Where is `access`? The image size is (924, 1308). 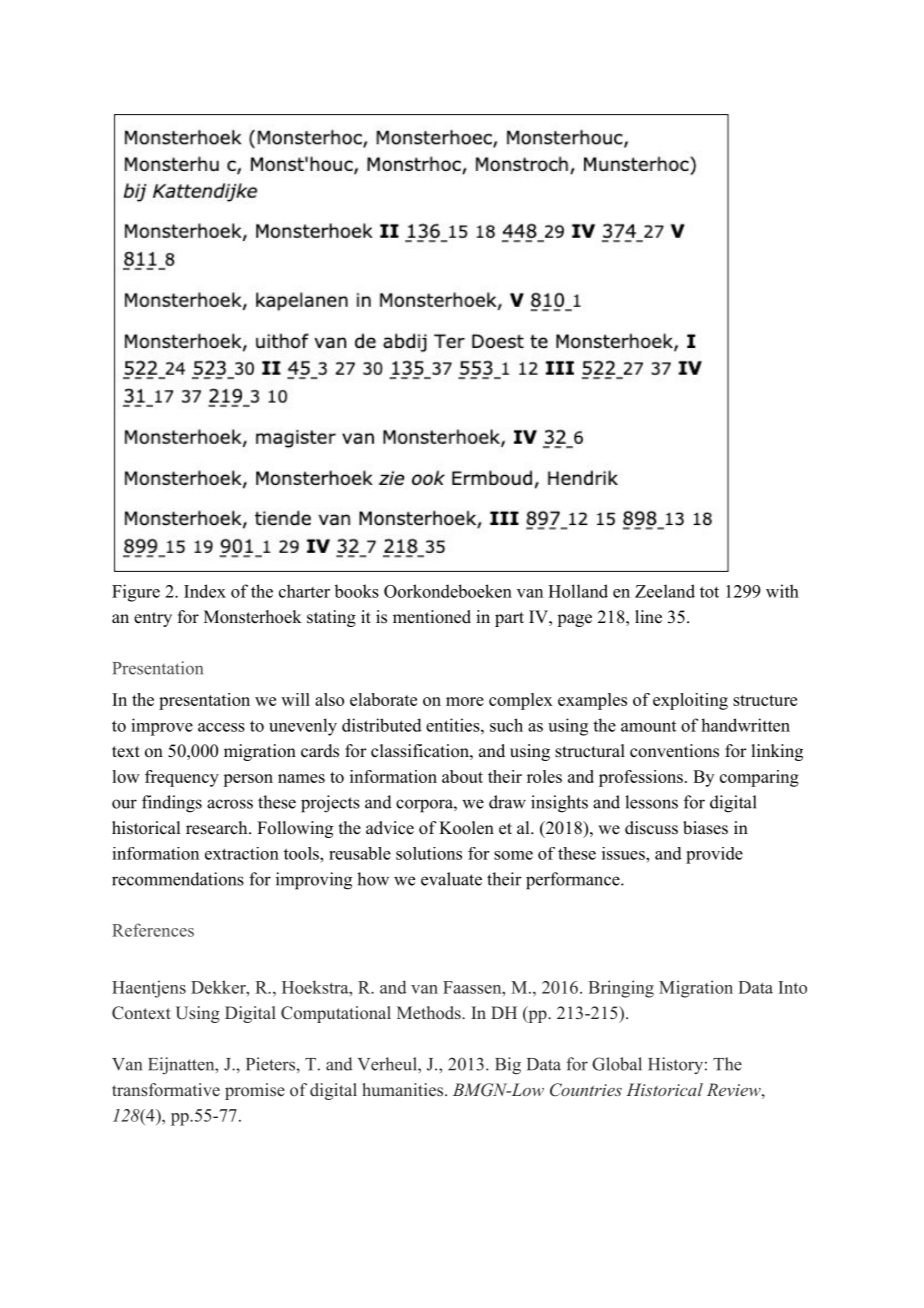 access is located at coordinates (221, 727).
